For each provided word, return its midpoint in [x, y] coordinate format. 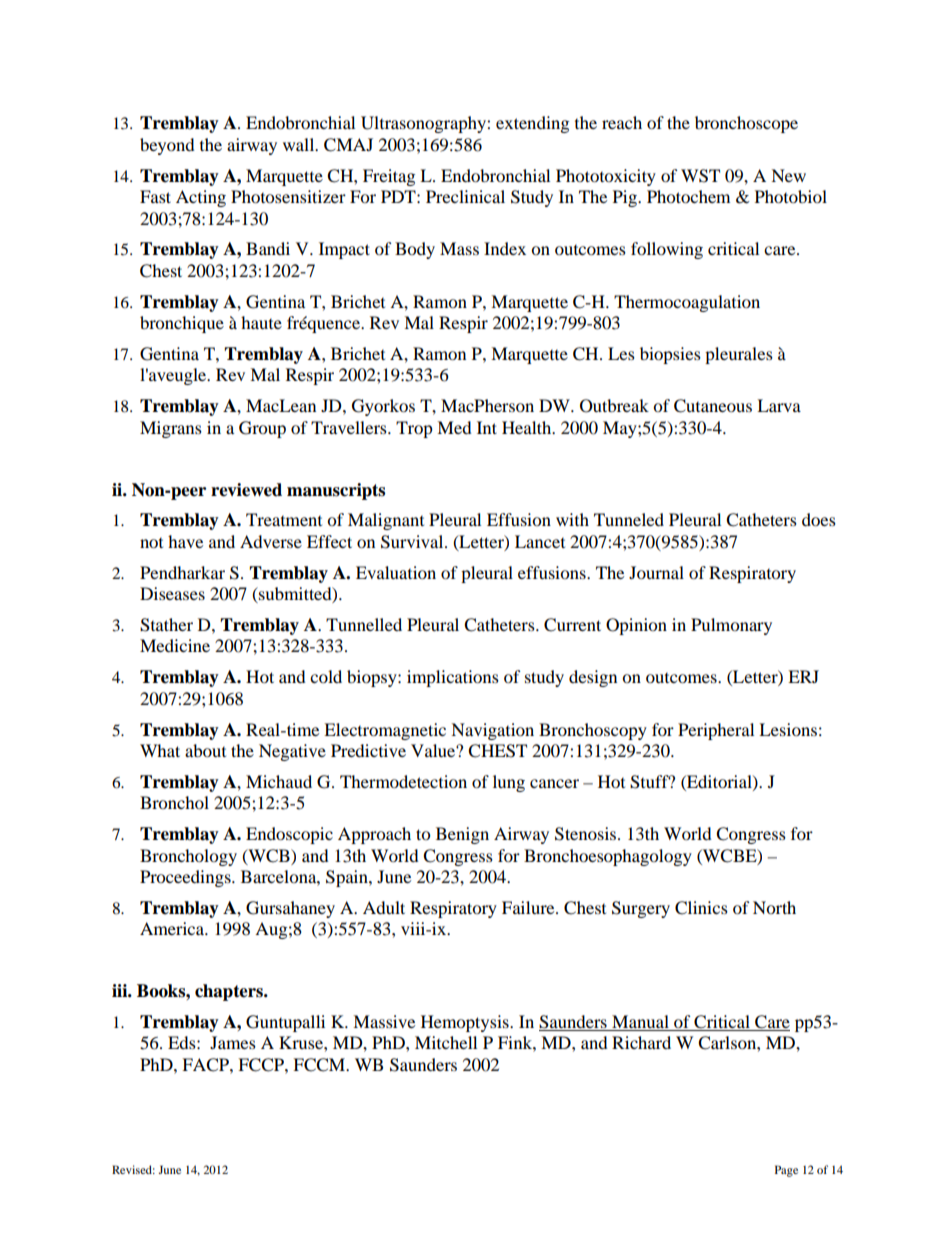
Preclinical [465, 196]
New [788, 175]
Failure [529, 907]
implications [453, 678]
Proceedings [186, 878]
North [774, 907]
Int [487, 427]
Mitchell [446, 1042]
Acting [201, 198]
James [233, 1042]
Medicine [175, 645]
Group [262, 429]
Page [786, 1171]
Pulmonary [731, 626]
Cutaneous [713, 406]
